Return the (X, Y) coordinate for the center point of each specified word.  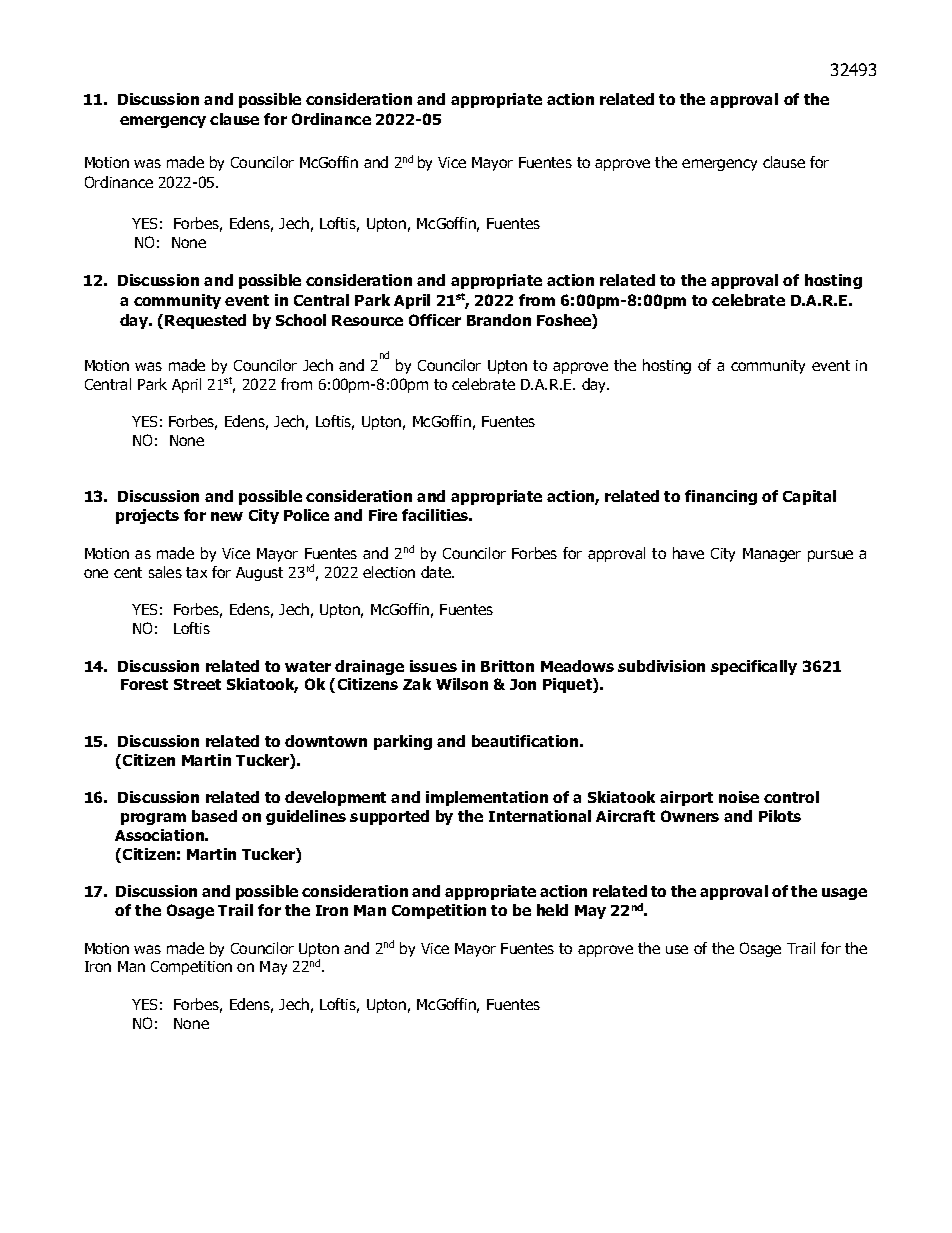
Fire (383, 515)
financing (721, 497)
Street (197, 684)
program (153, 819)
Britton (507, 666)
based (214, 816)
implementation (487, 798)
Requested (205, 321)
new (227, 516)
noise (739, 797)
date (437, 572)
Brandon (499, 320)
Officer (435, 320)
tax (196, 572)
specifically (754, 667)
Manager (772, 555)
